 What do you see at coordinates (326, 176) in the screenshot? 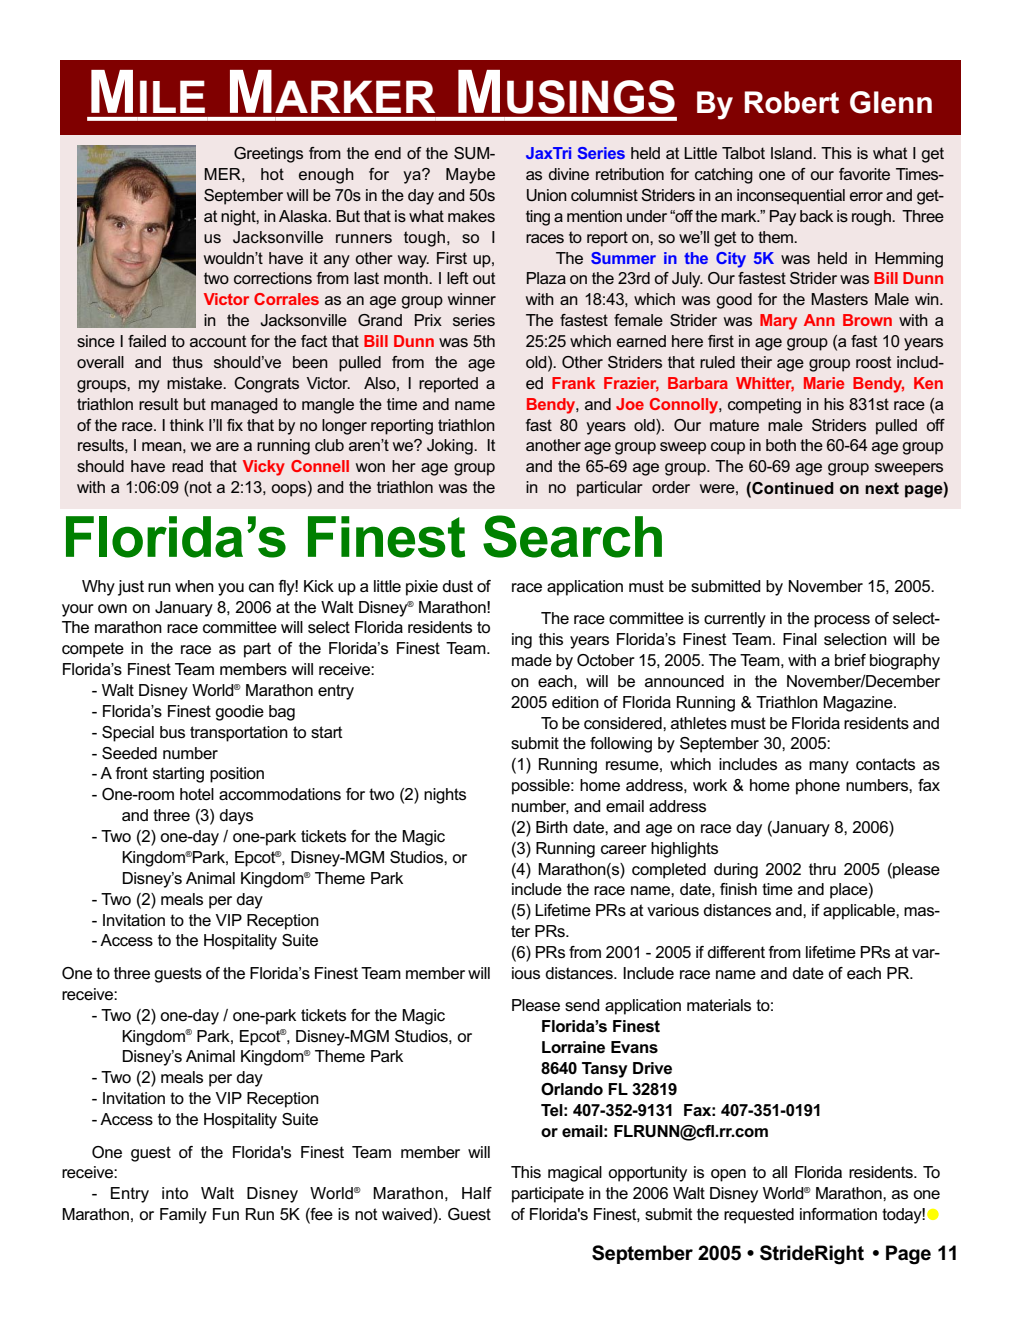
I see `enough` at bounding box center [326, 176].
